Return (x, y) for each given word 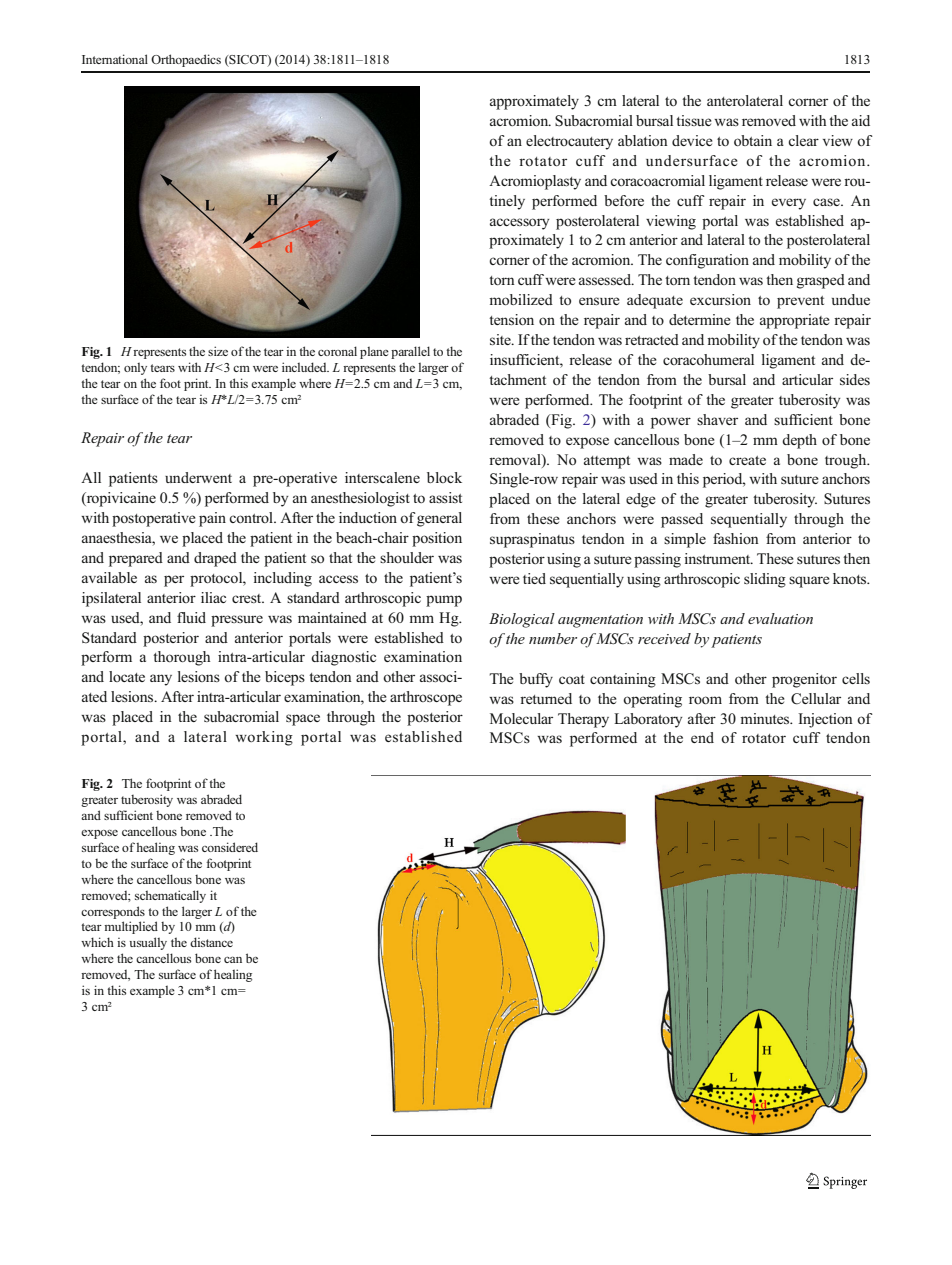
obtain (753, 140)
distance (211, 942)
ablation (643, 140)
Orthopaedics (186, 60)
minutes (766, 718)
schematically (170, 896)
